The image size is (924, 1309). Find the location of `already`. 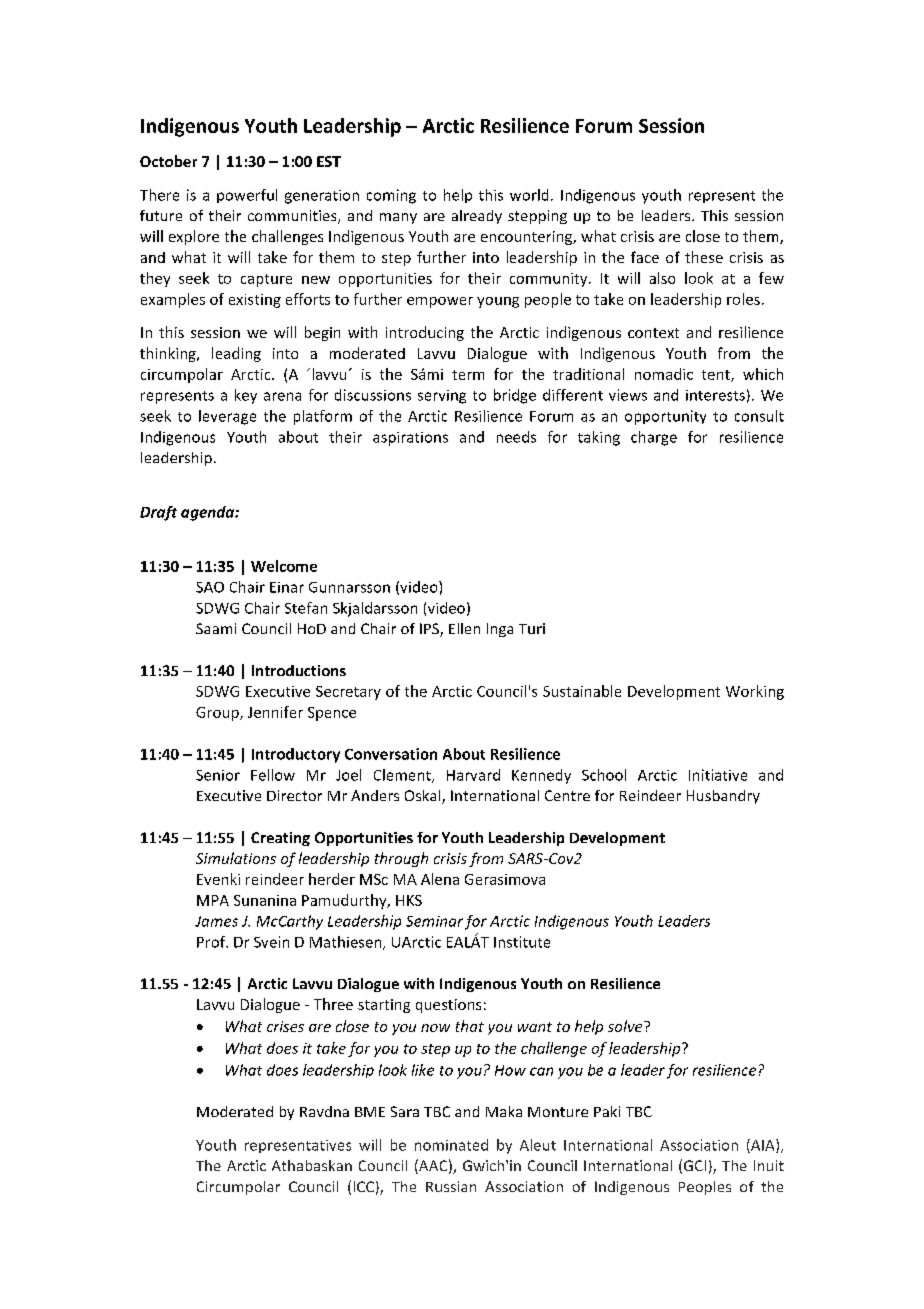

already is located at coordinates (477, 217).
